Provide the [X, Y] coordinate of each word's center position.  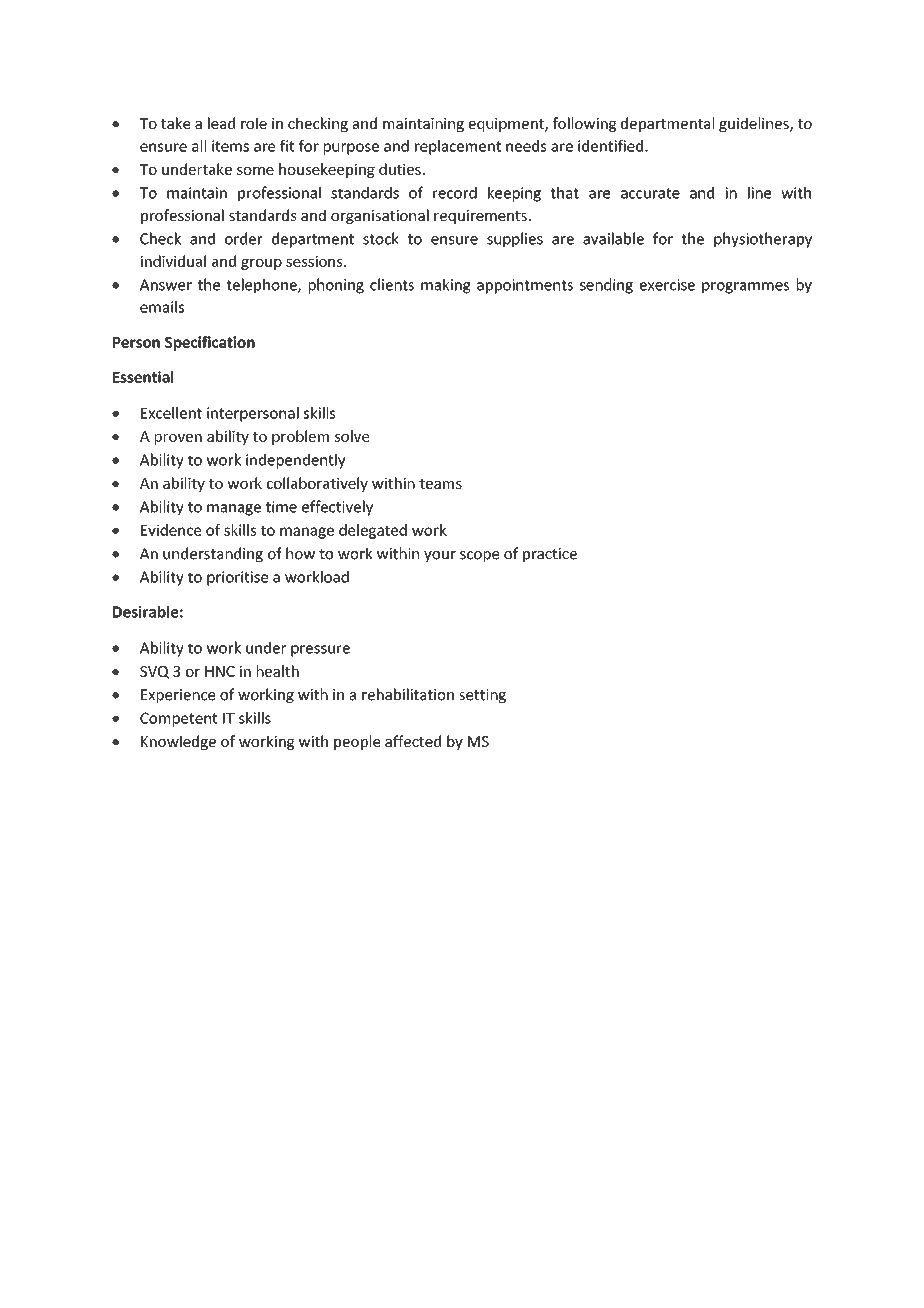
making [446, 286]
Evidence [171, 530]
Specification [210, 343]
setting [482, 696]
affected [413, 741]
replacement [458, 147]
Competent [179, 719]
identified [610, 146]
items [230, 146]
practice [550, 555]
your [440, 556]
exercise [667, 285]
